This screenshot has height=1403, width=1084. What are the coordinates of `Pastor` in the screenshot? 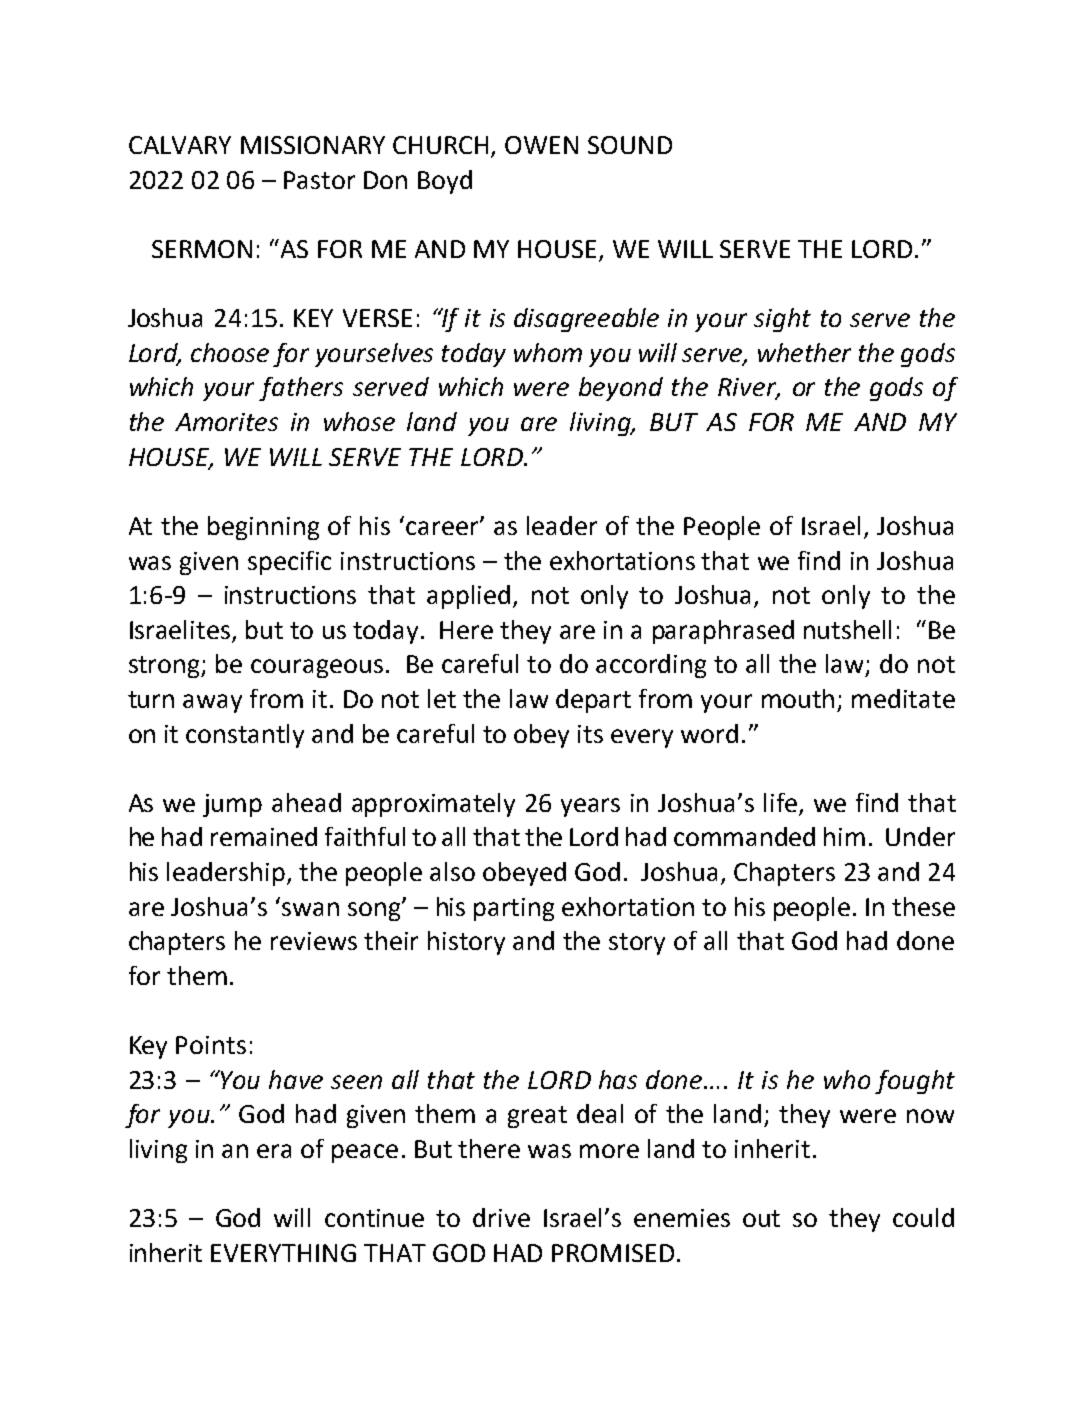 It's located at (319, 180).
